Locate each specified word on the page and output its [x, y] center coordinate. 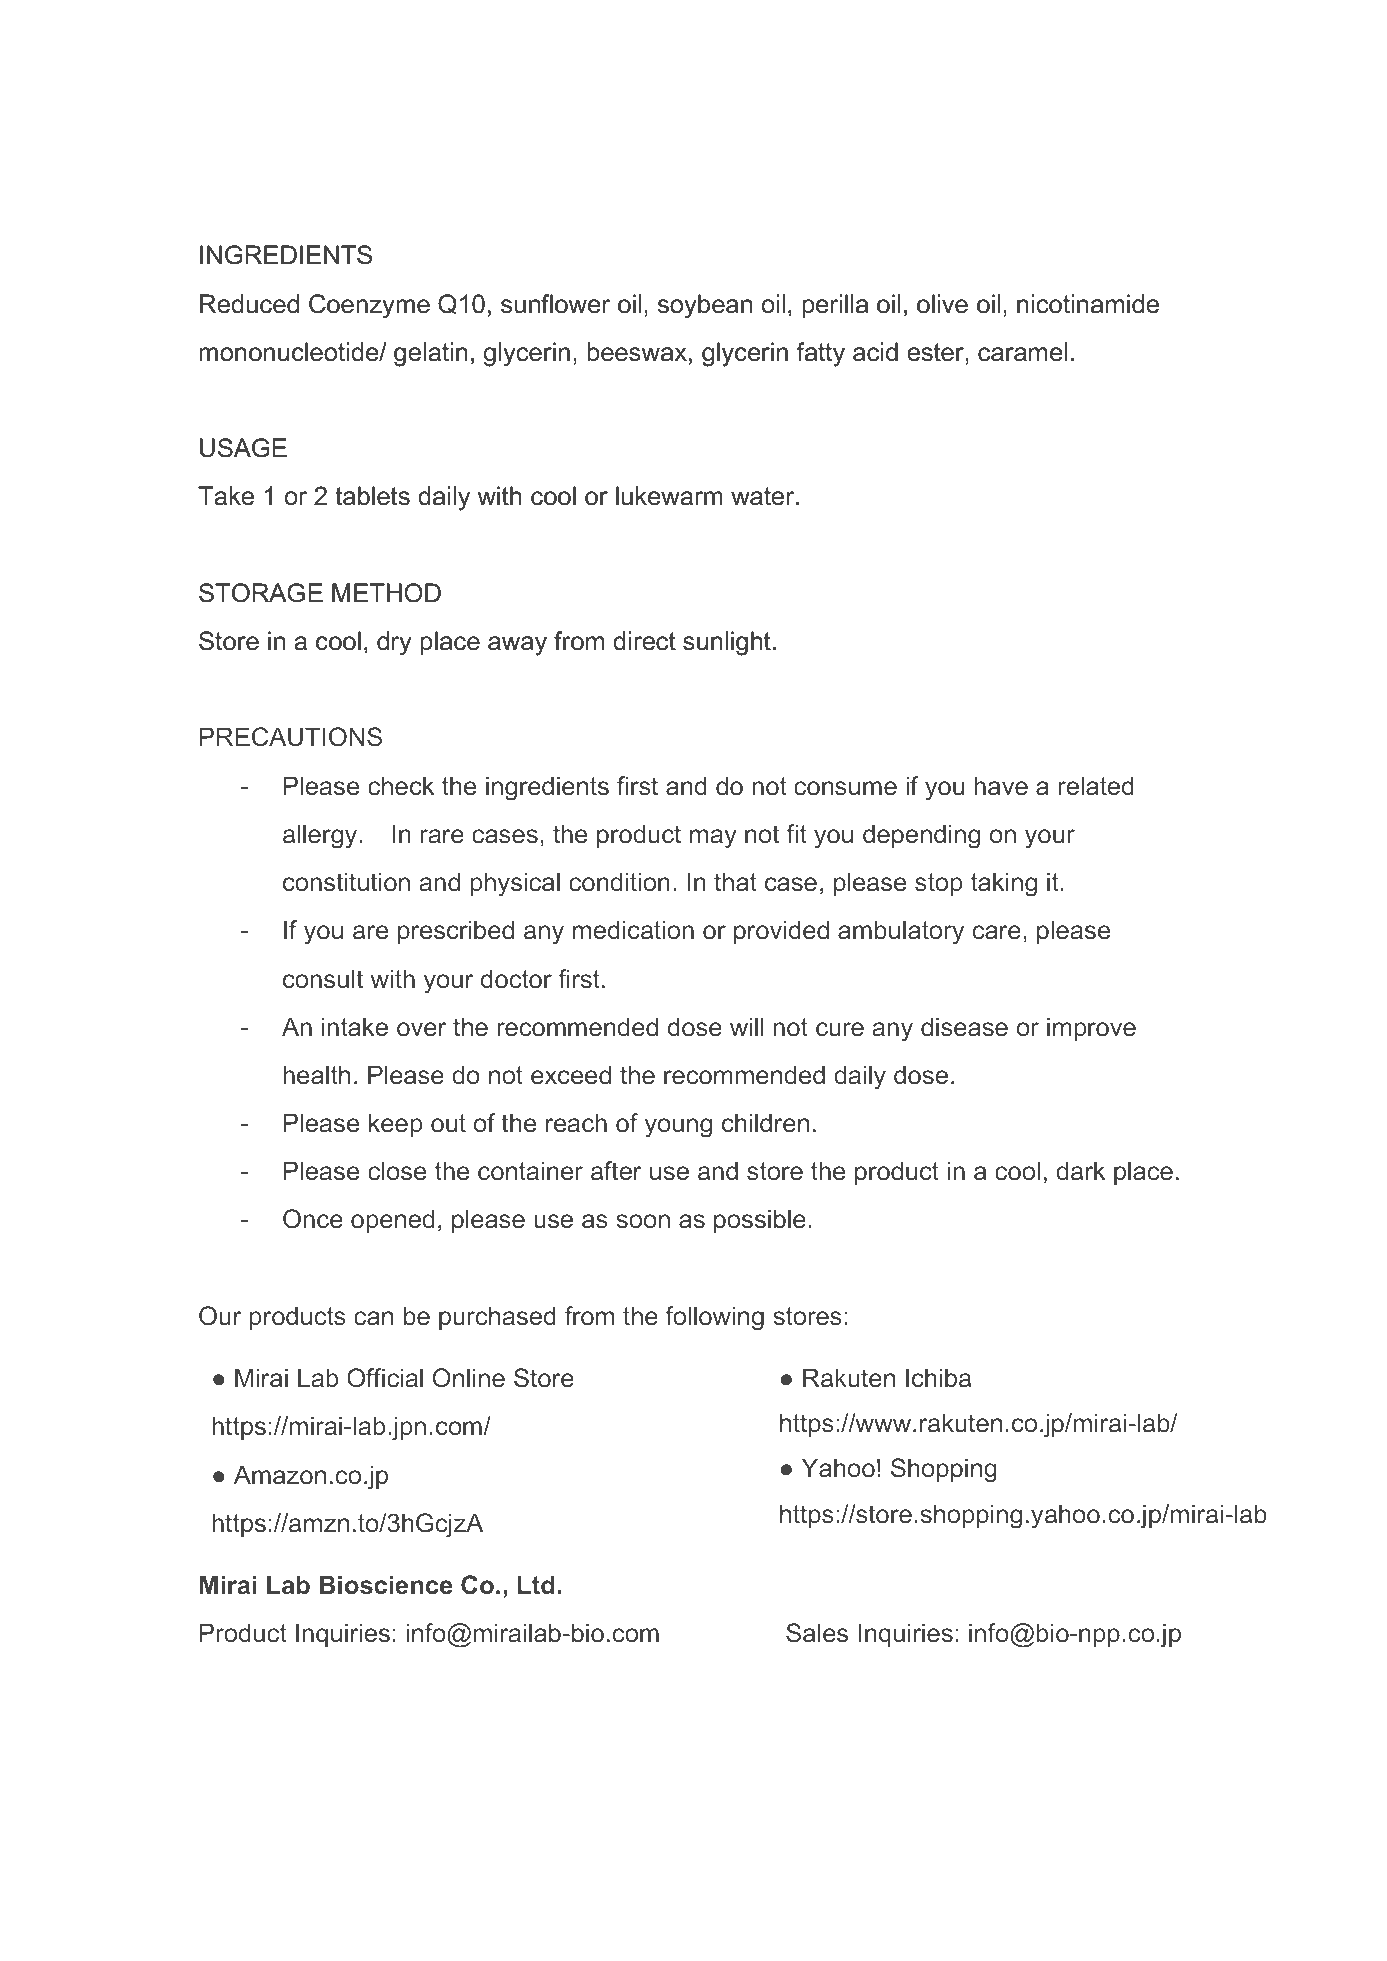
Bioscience [386, 1585]
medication [633, 930]
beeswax [637, 352]
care [997, 932]
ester [936, 352]
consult [323, 979]
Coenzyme [369, 306]
